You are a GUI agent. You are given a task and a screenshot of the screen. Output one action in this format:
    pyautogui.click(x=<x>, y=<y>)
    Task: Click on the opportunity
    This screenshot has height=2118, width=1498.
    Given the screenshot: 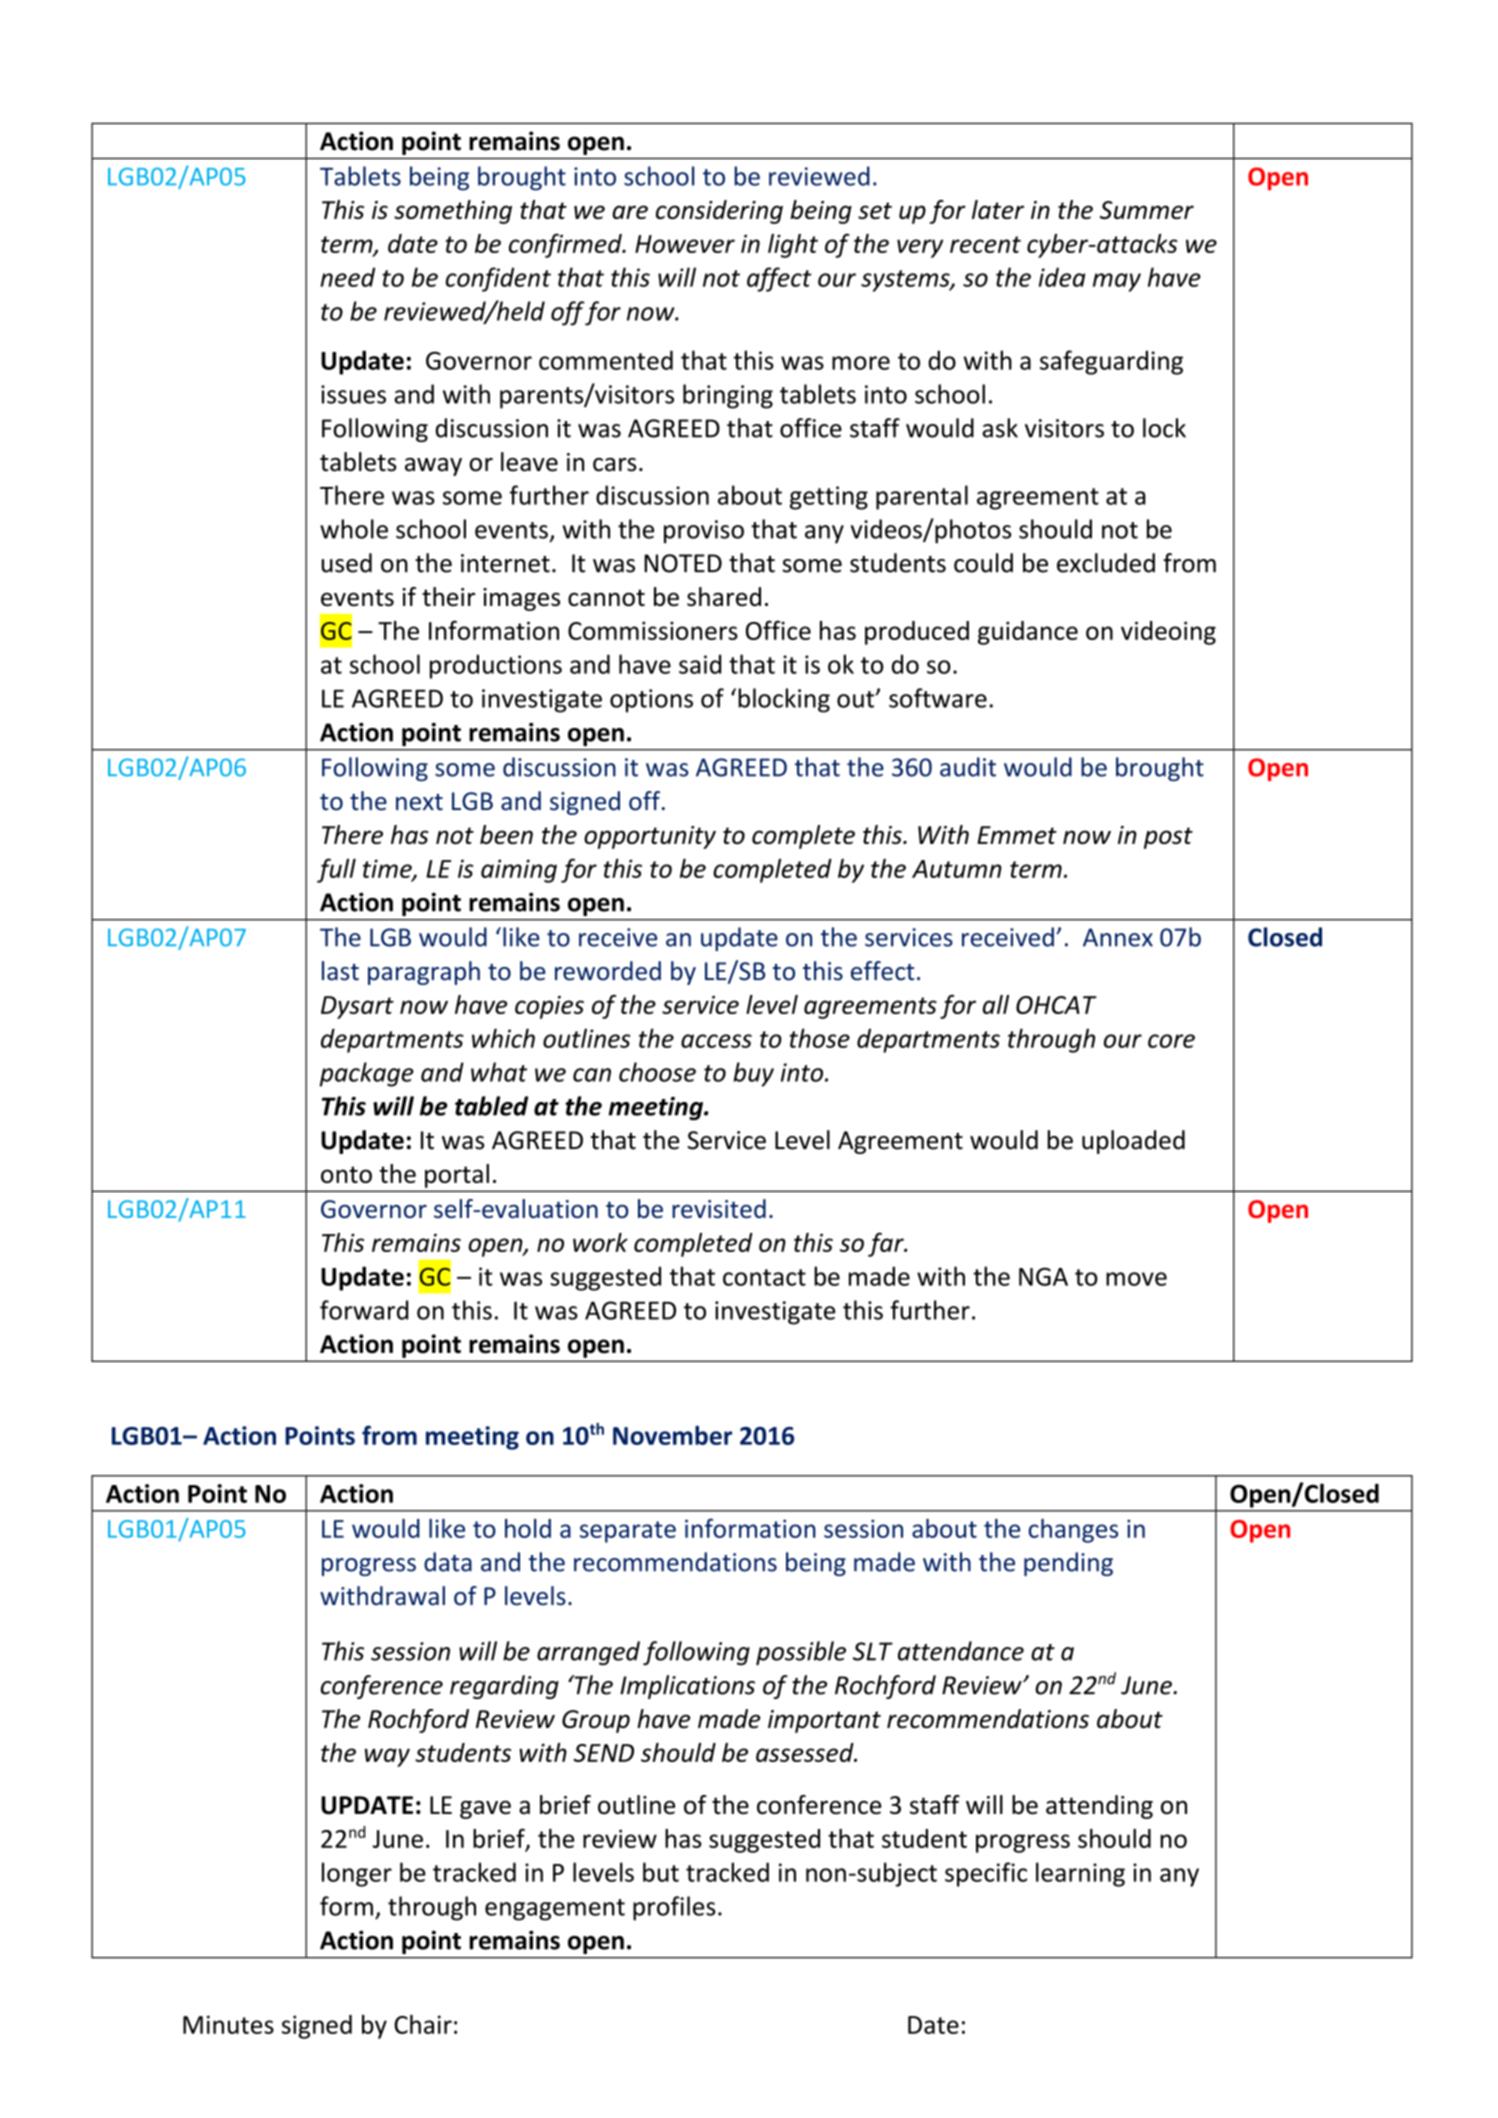 What is the action you would take?
    pyautogui.click(x=650, y=837)
